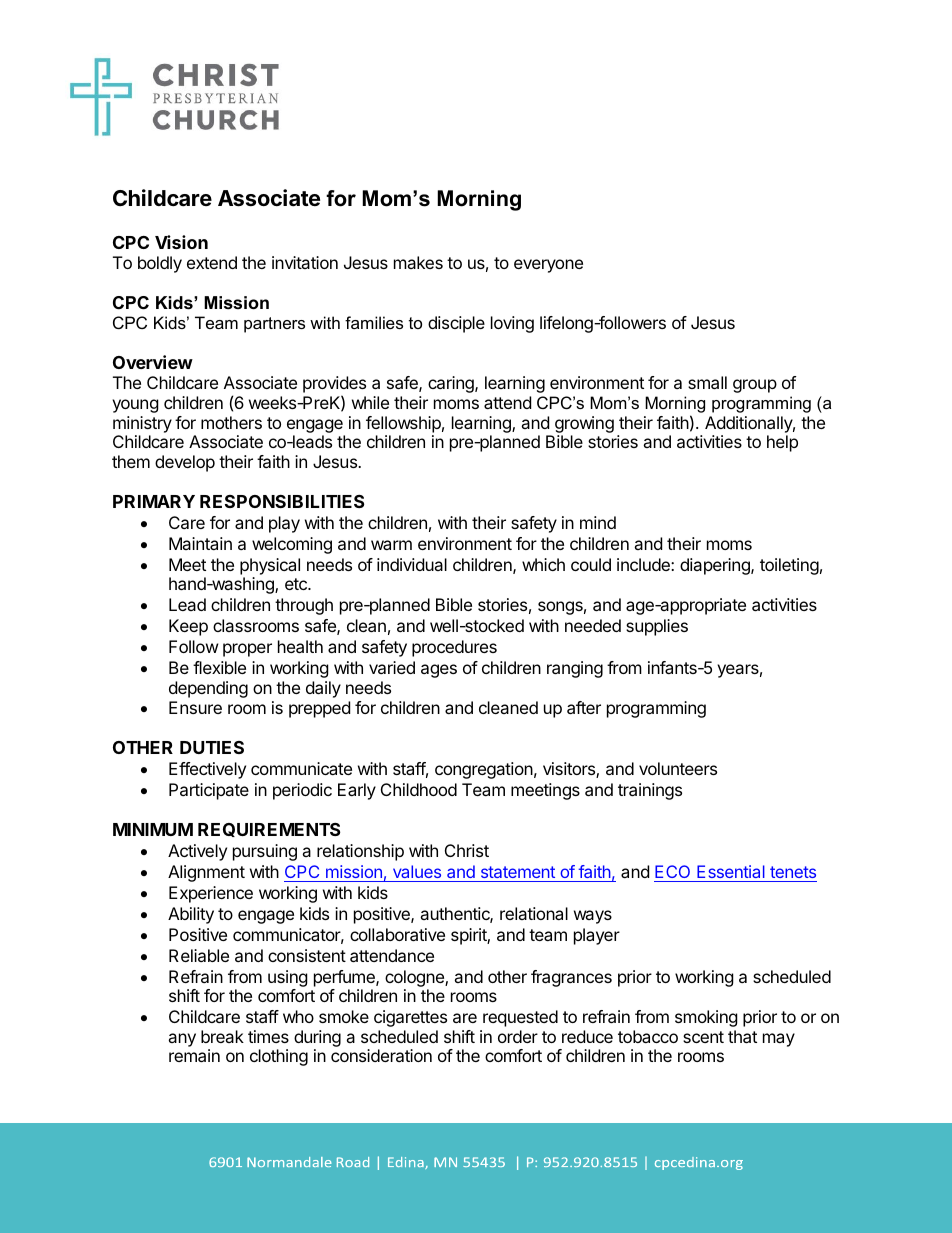 The height and width of the screenshot is (1233, 952). What do you see at coordinates (703, 1037) in the screenshot?
I see `scent` at bounding box center [703, 1037].
